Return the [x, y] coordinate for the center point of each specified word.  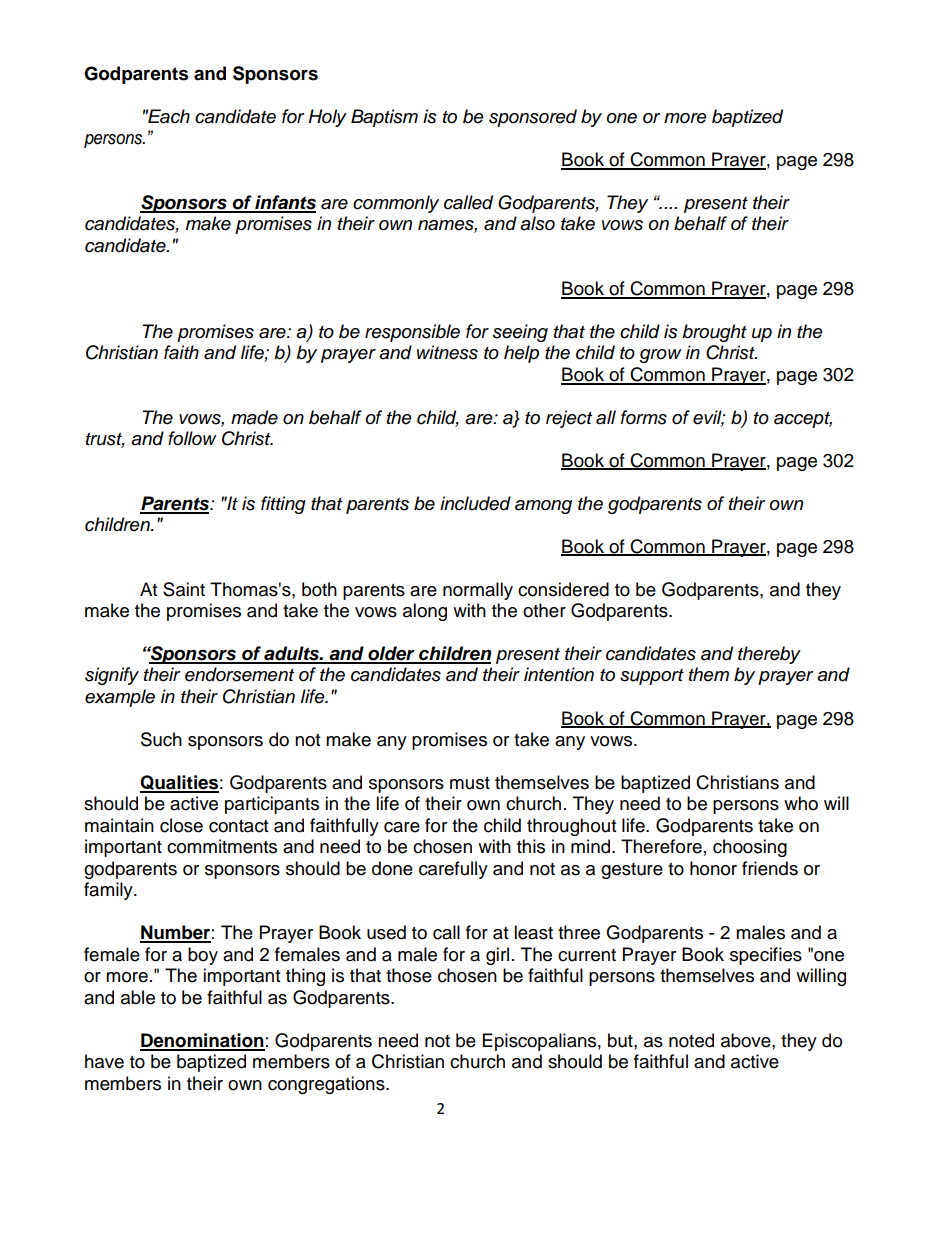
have [104, 1061]
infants [284, 203]
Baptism [384, 118]
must [470, 783]
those [409, 975]
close [181, 825]
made [254, 417]
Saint [184, 589]
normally [478, 591]
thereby [769, 655]
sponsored [533, 118]
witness [447, 352]
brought [714, 333]
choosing [750, 848]
